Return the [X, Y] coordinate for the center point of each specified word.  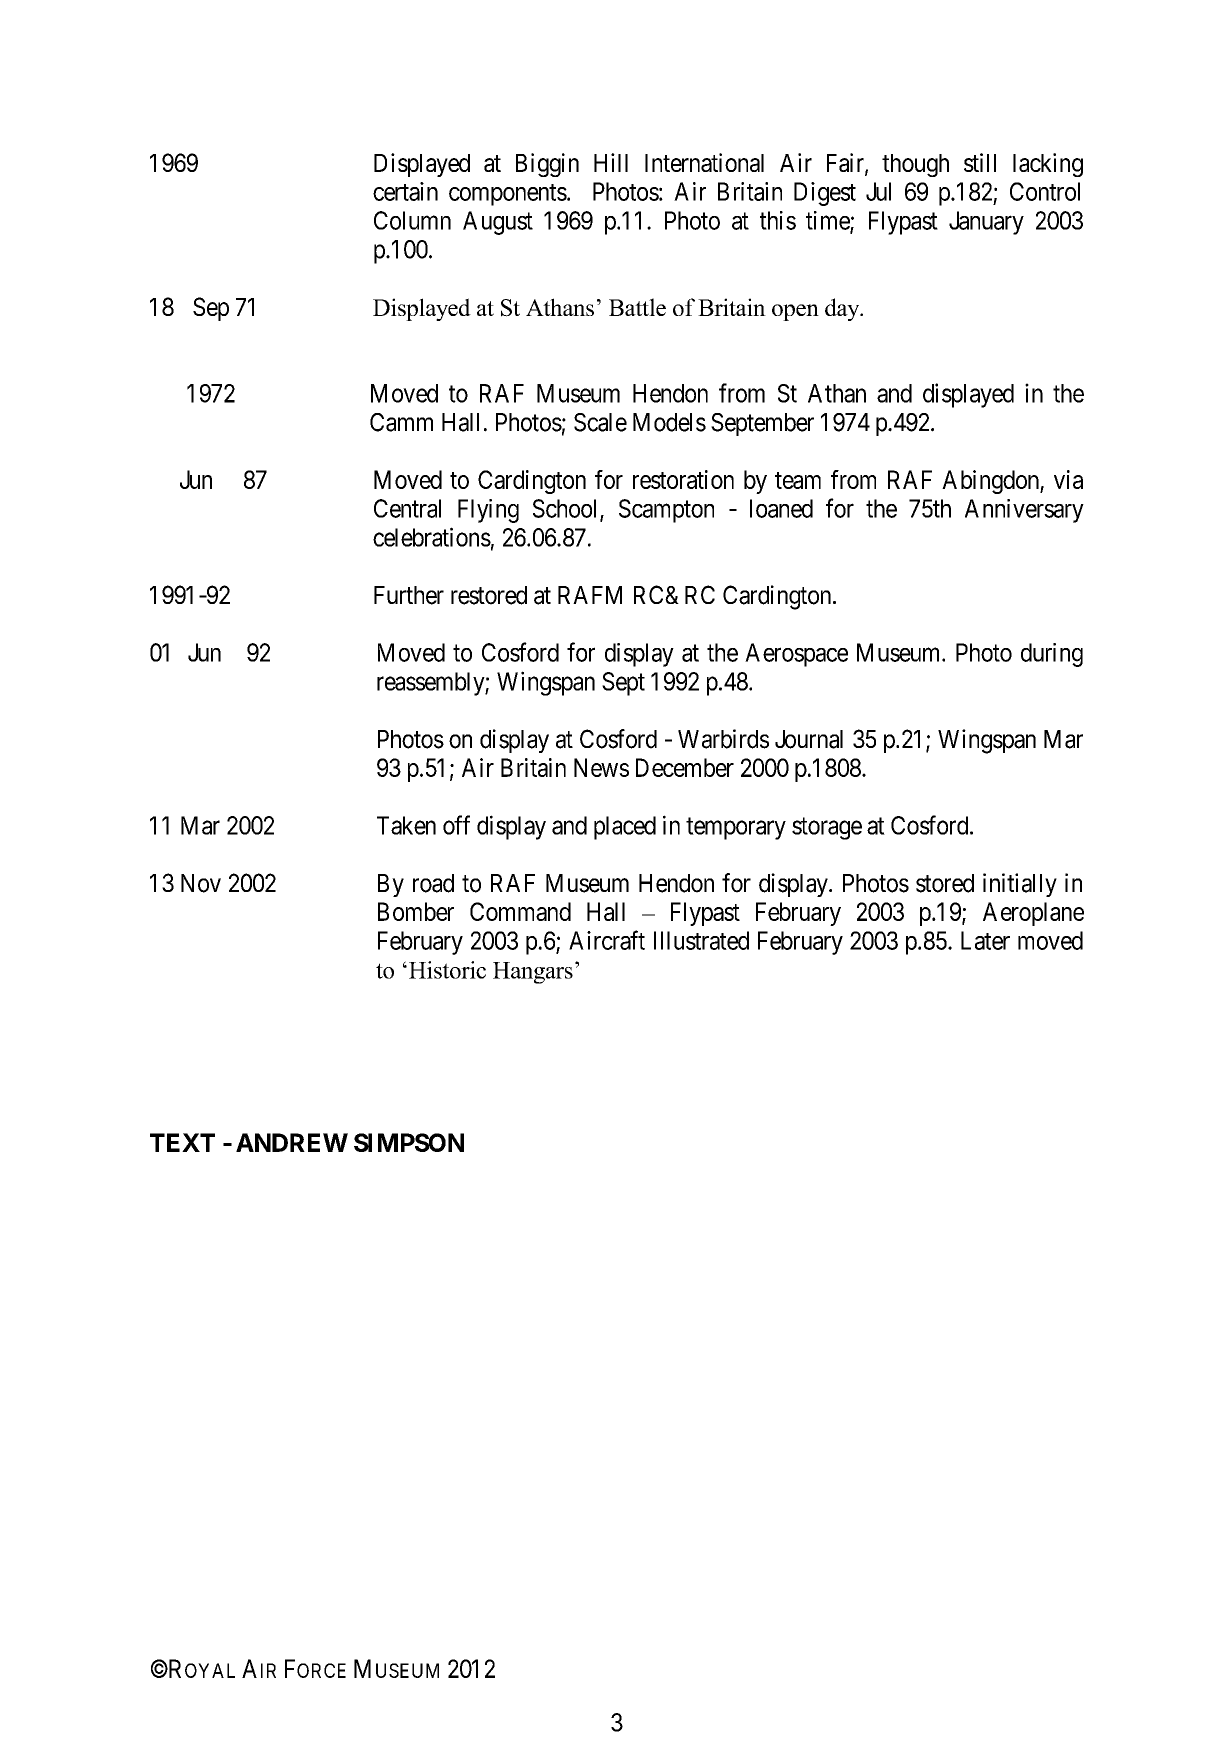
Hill [611, 162]
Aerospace [796, 655]
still [980, 162]
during [1052, 655]
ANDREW [292, 1142]
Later [985, 940]
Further [409, 595]
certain [405, 191]
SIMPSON [409, 1142]
